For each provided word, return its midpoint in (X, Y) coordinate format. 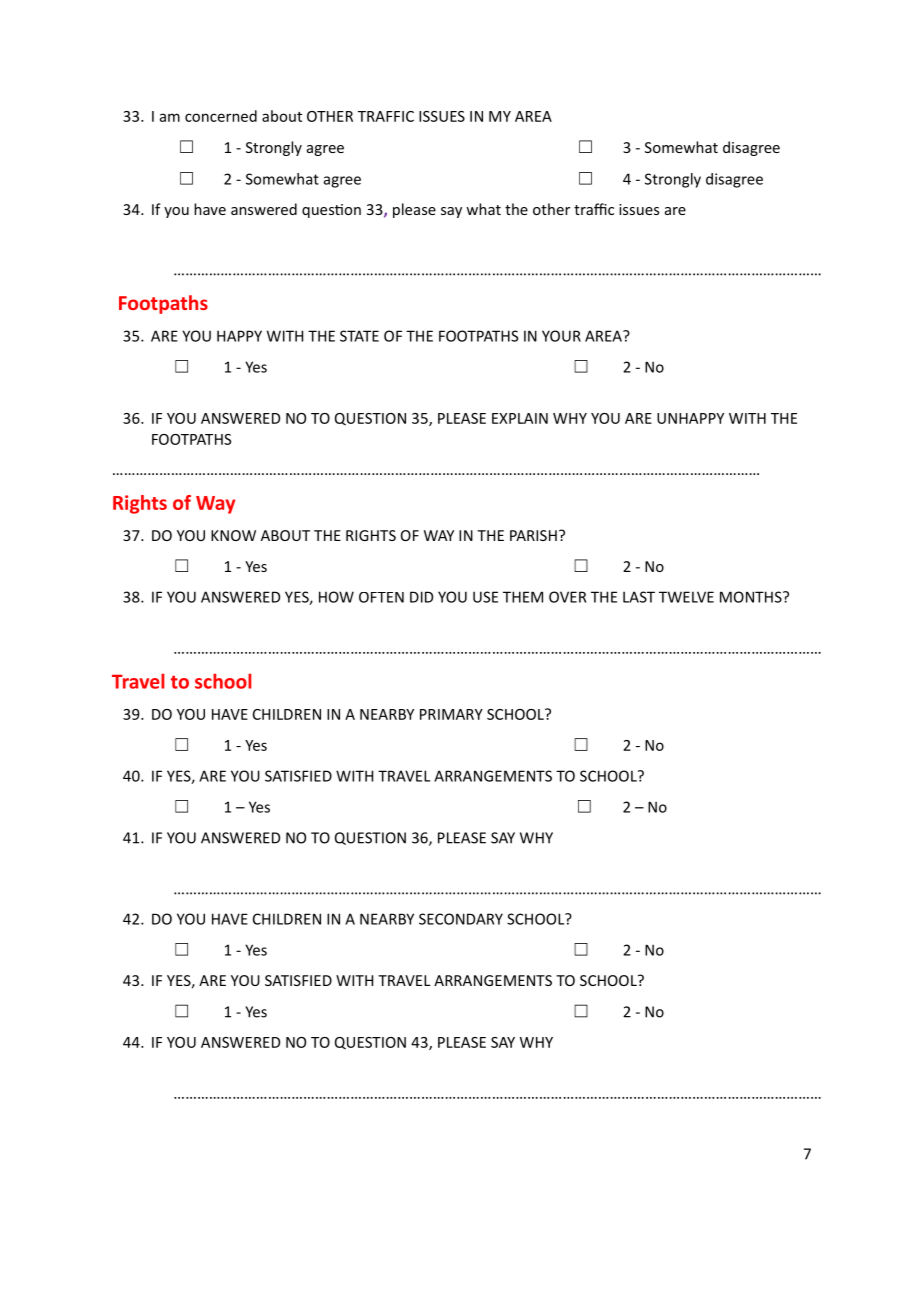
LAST (639, 597)
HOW (336, 597)
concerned (221, 116)
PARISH (533, 535)
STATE (359, 336)
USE (485, 597)
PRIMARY (451, 714)
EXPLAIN (520, 418)
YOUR (561, 336)
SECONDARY (461, 919)
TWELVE (686, 597)
